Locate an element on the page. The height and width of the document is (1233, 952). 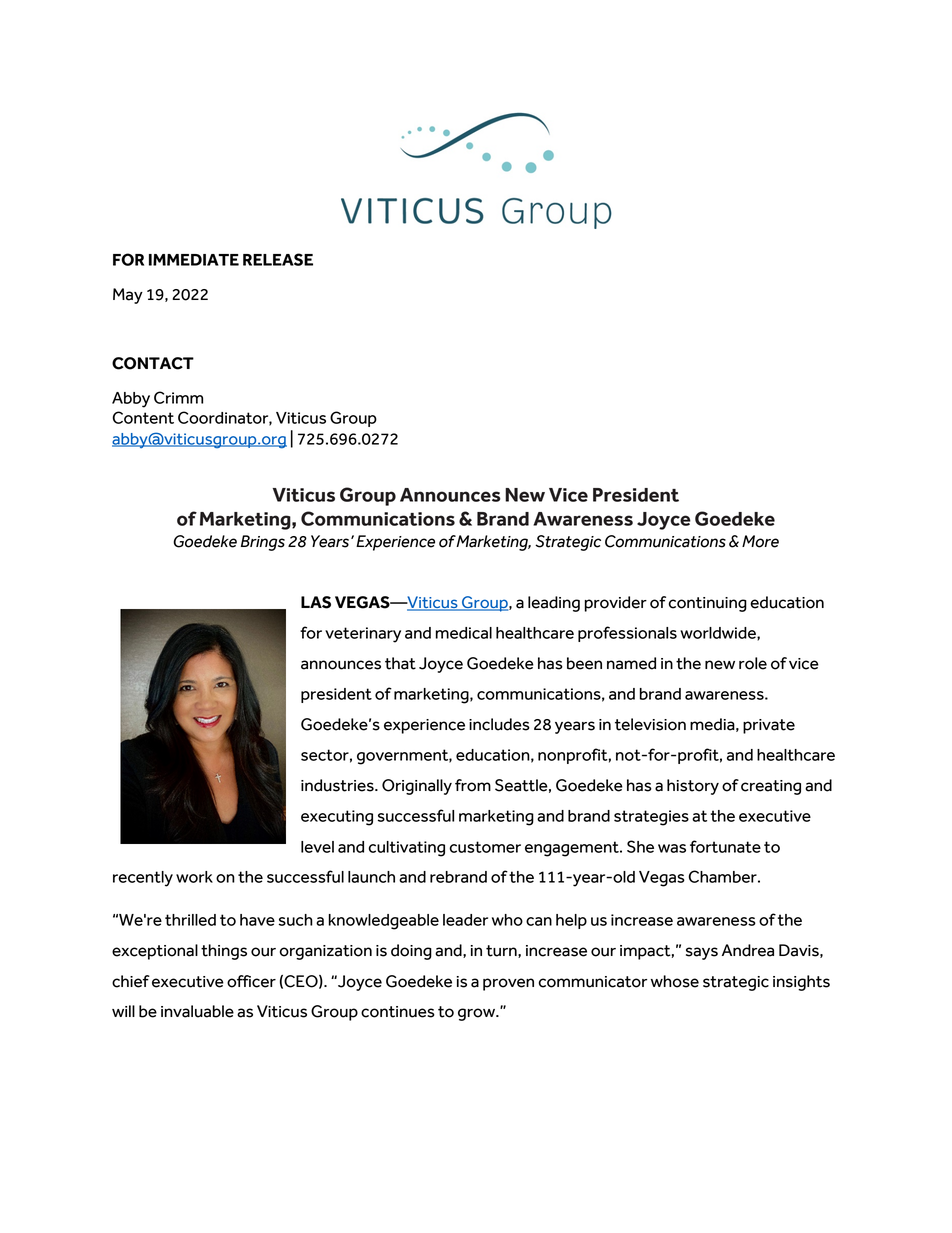
fortunate is located at coordinates (725, 846).
